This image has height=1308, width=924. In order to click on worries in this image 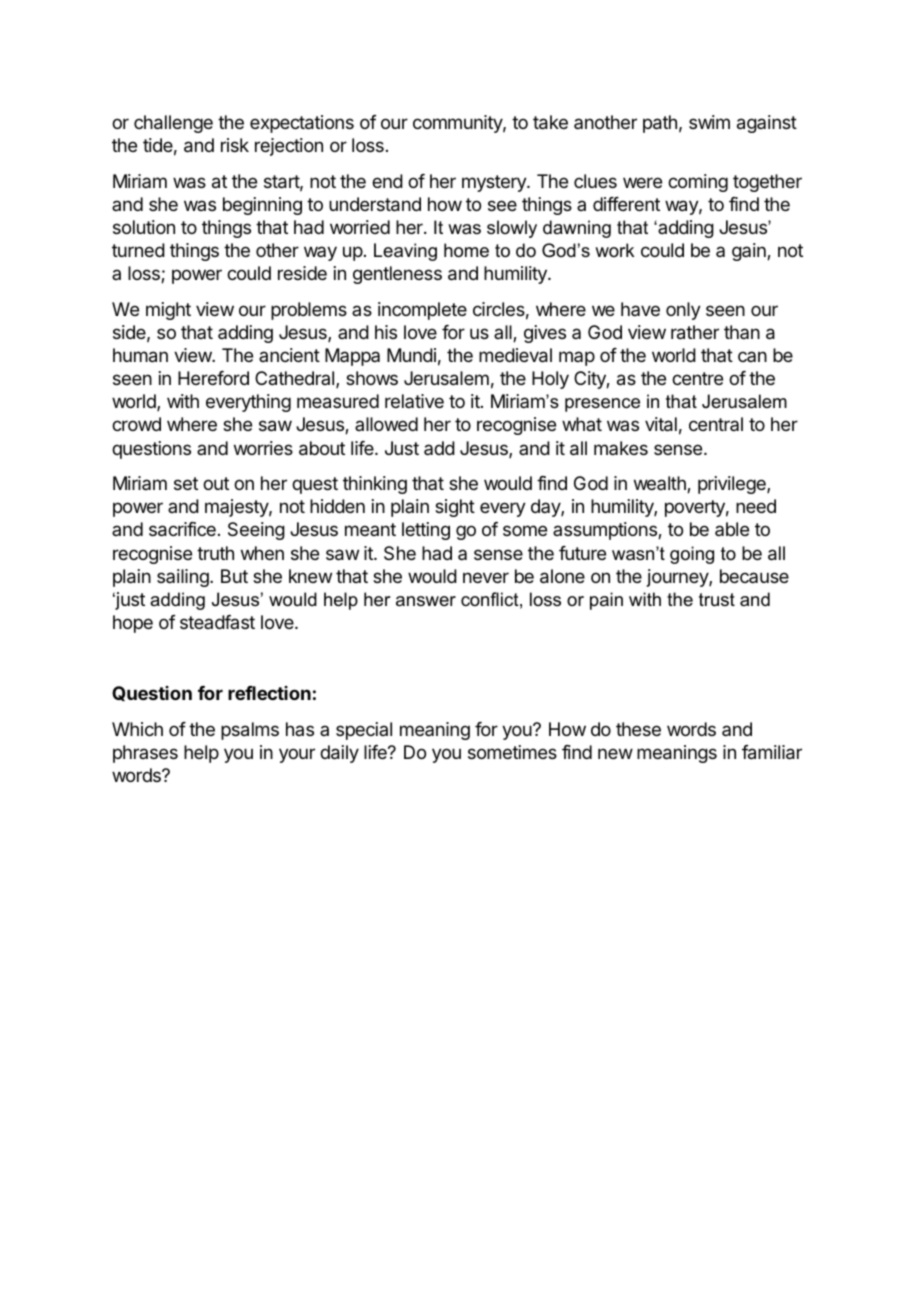, I will do `click(263, 448)`.
